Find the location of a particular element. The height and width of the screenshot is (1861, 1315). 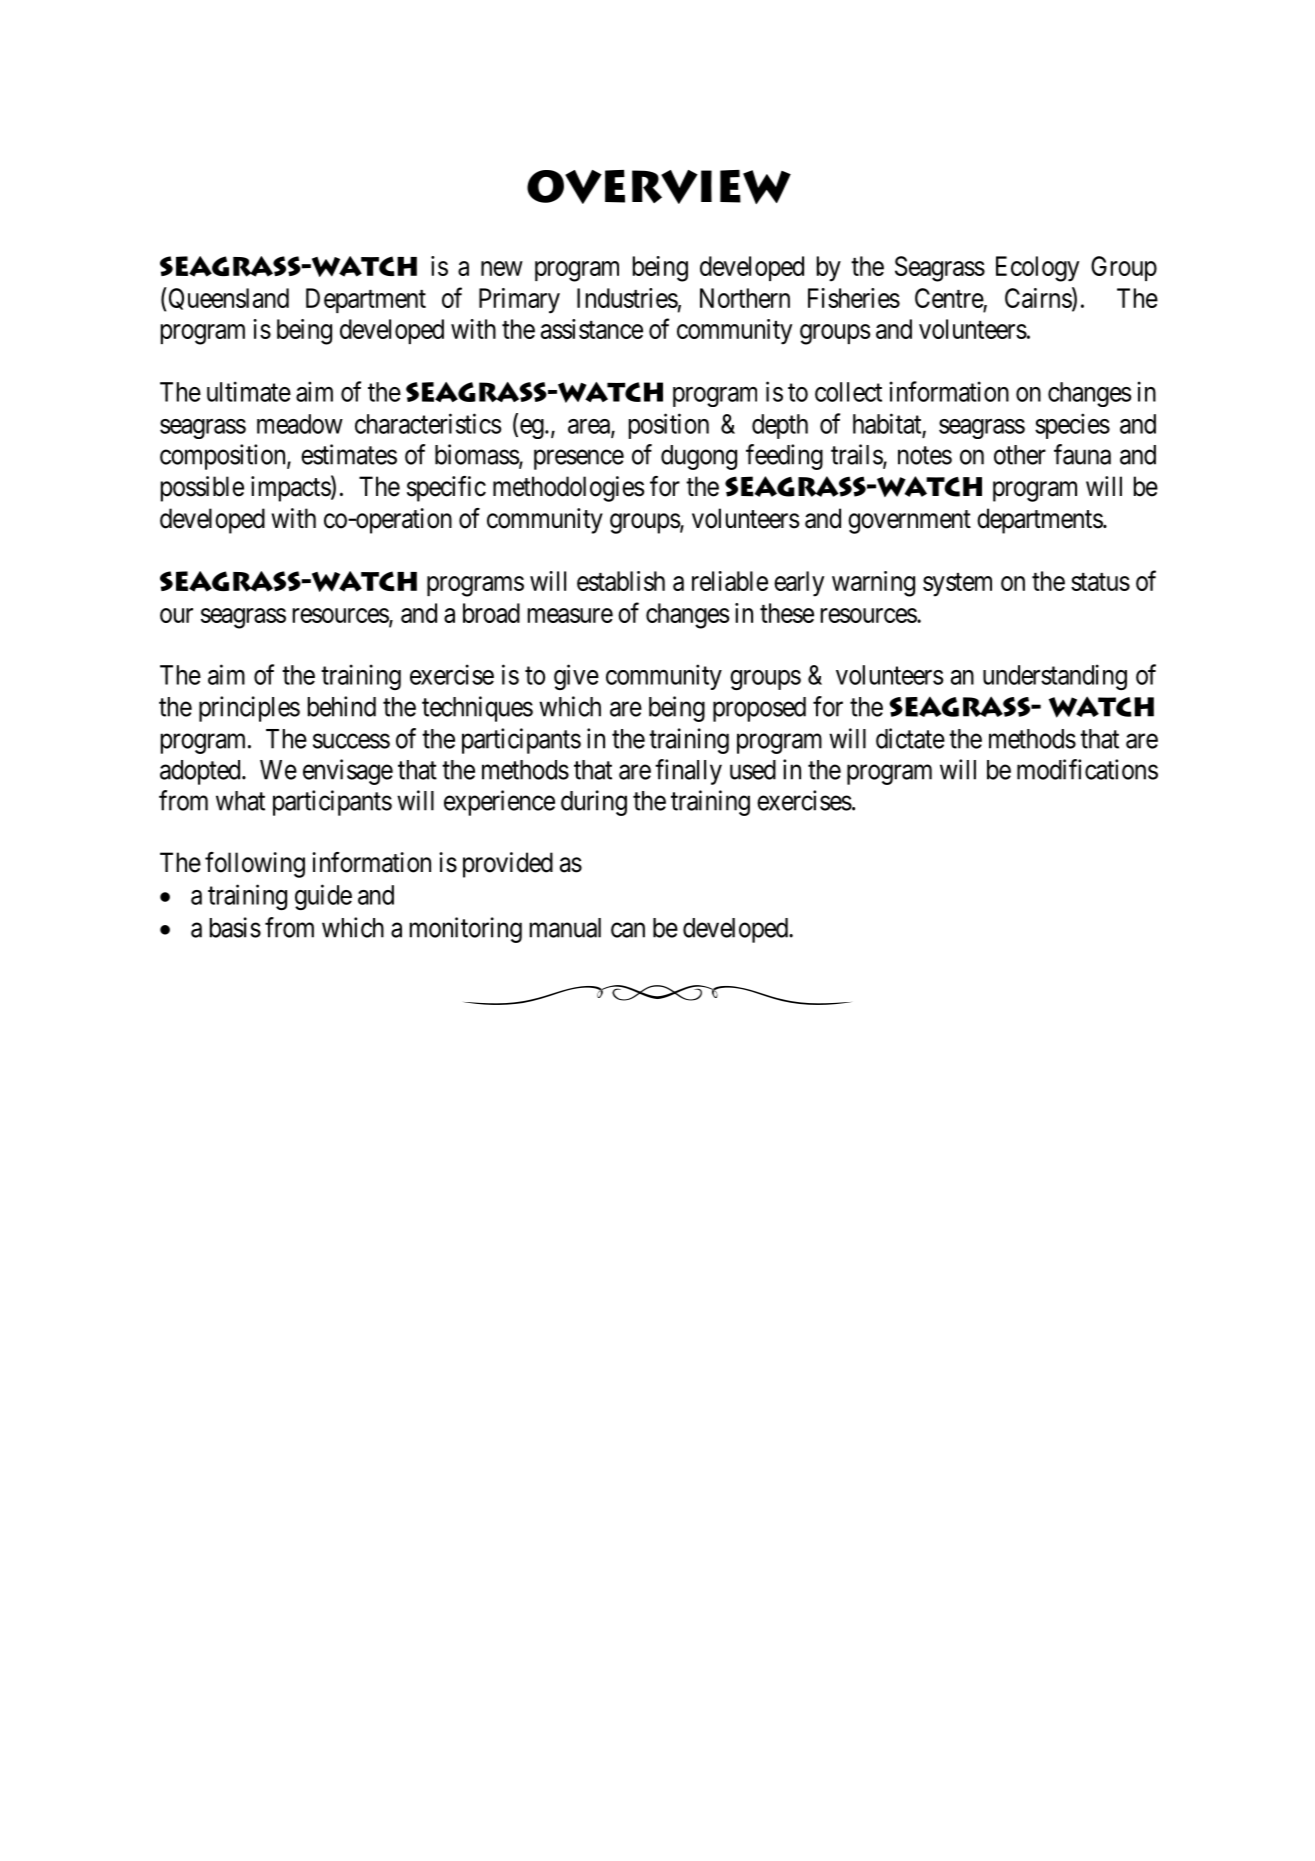

system is located at coordinates (957, 585).
